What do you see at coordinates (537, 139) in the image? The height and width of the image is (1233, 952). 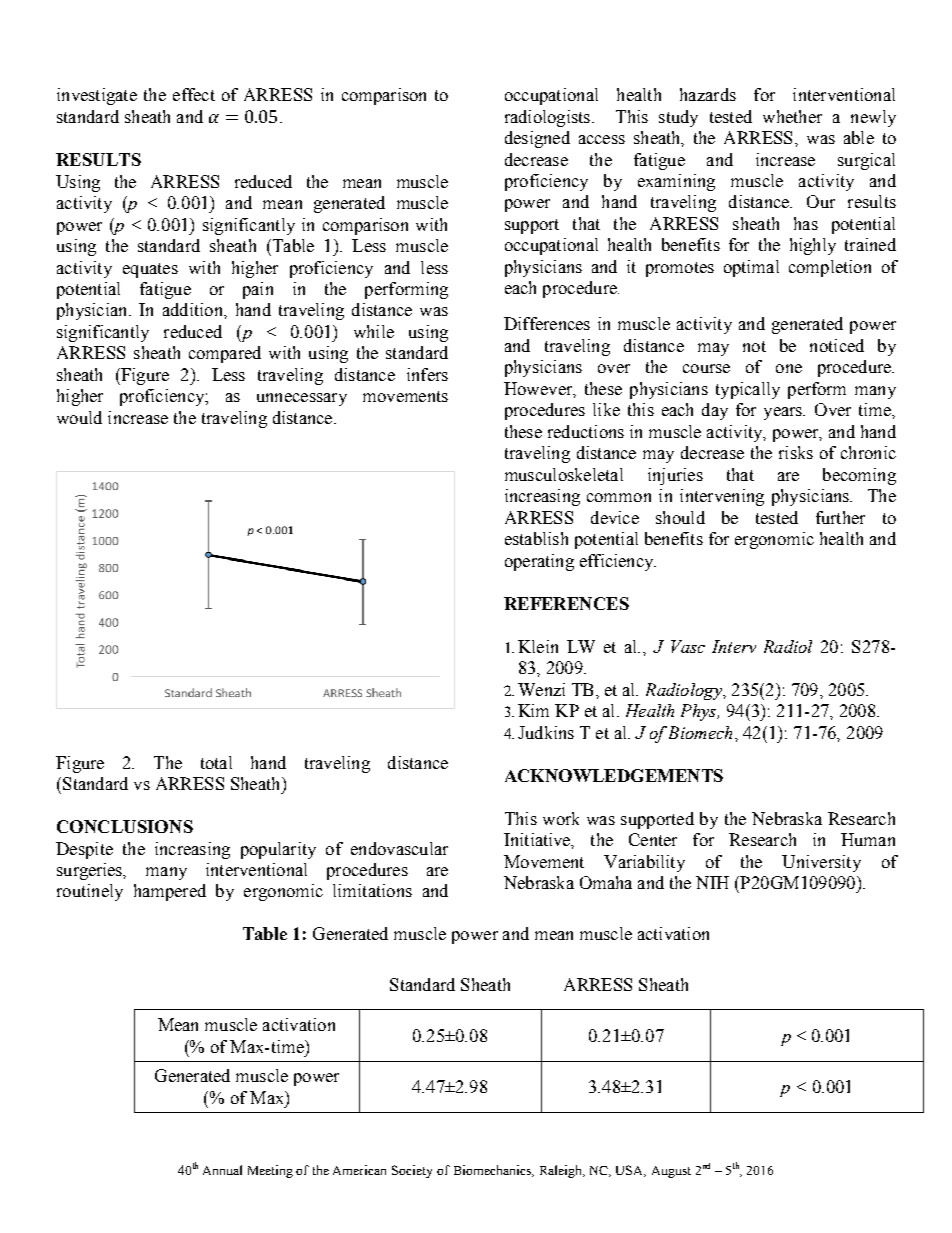 I see `designed` at bounding box center [537, 139].
